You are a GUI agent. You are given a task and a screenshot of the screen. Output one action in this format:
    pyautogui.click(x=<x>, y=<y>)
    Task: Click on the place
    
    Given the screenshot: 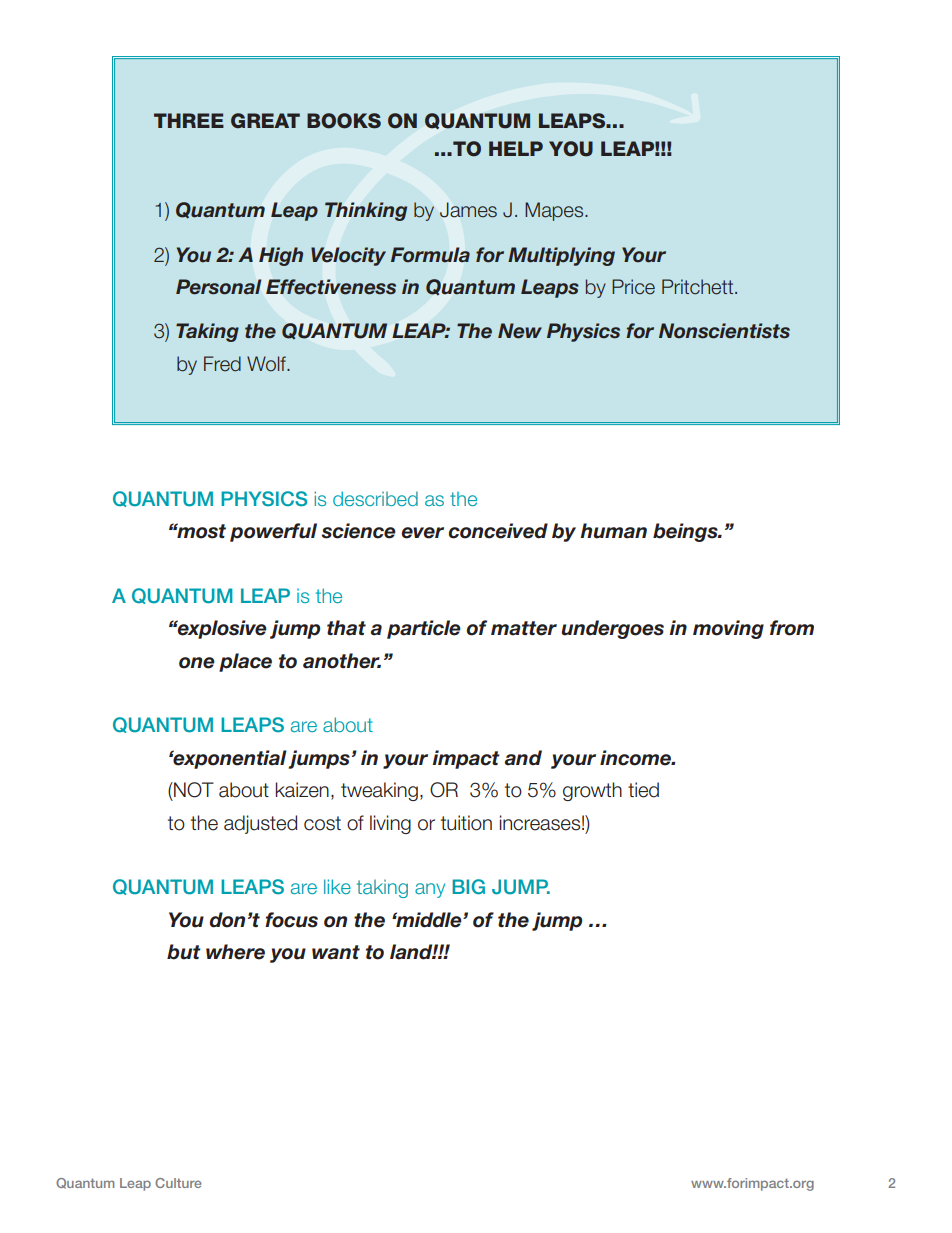 What is the action you would take?
    pyautogui.click(x=245, y=662)
